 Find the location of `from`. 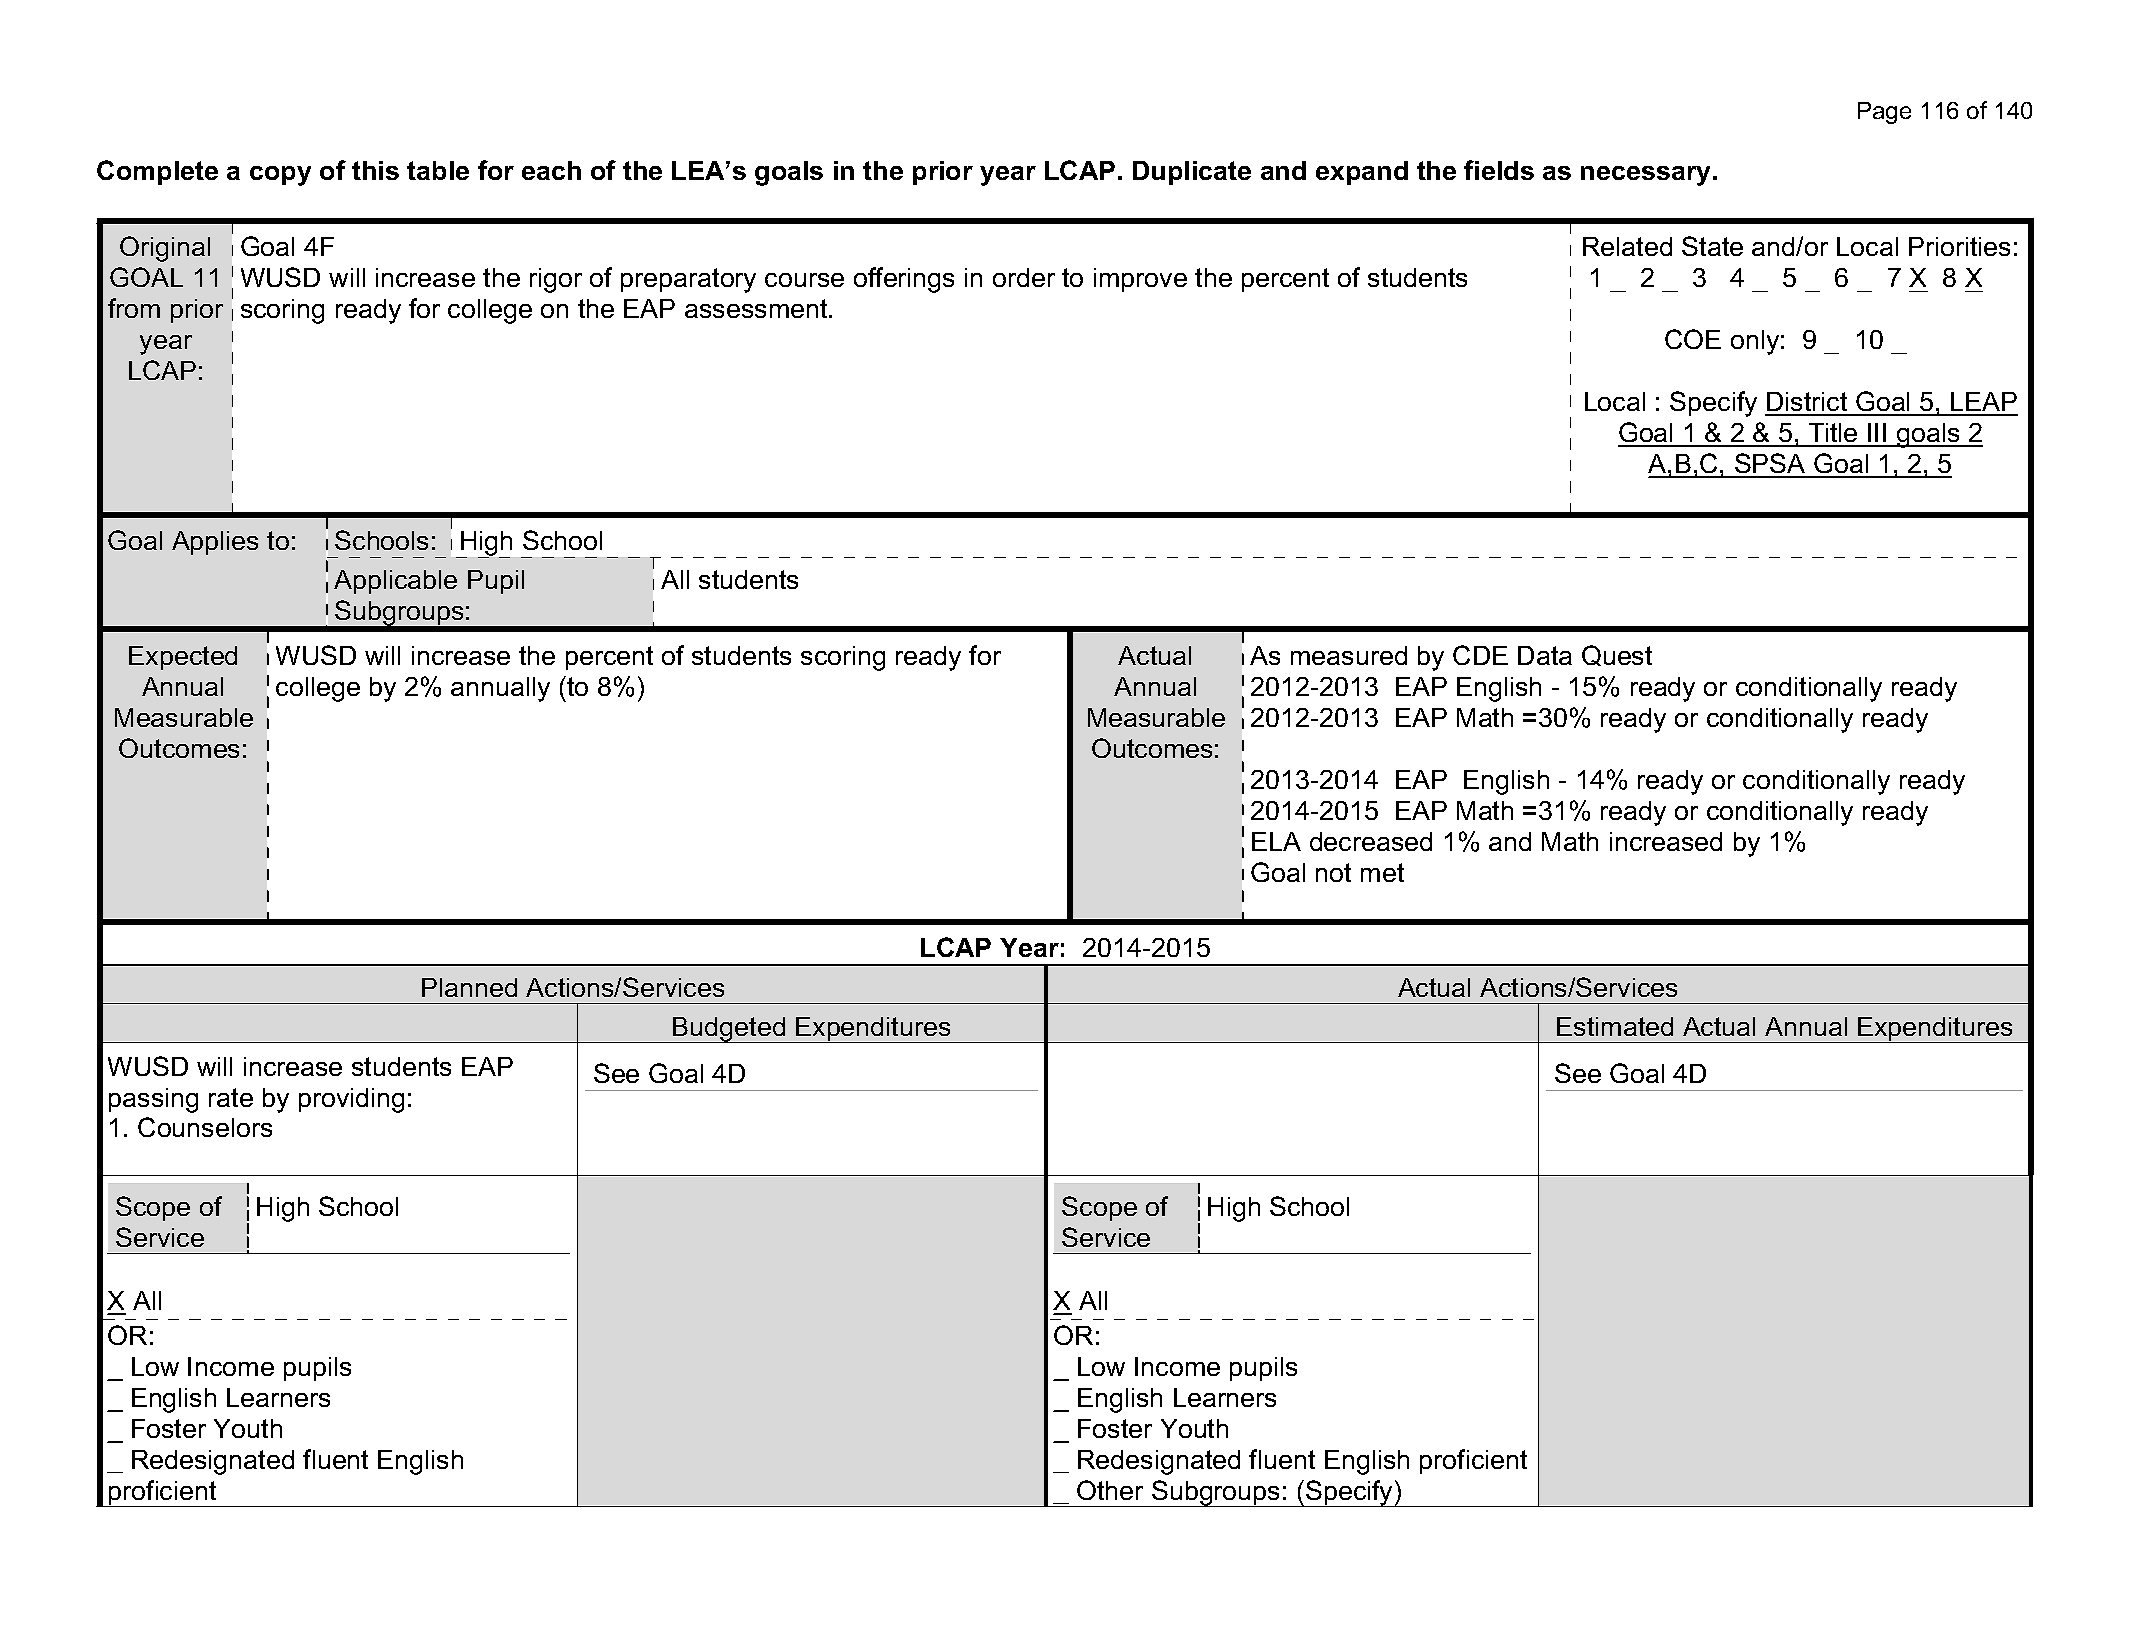

from is located at coordinates (134, 308).
